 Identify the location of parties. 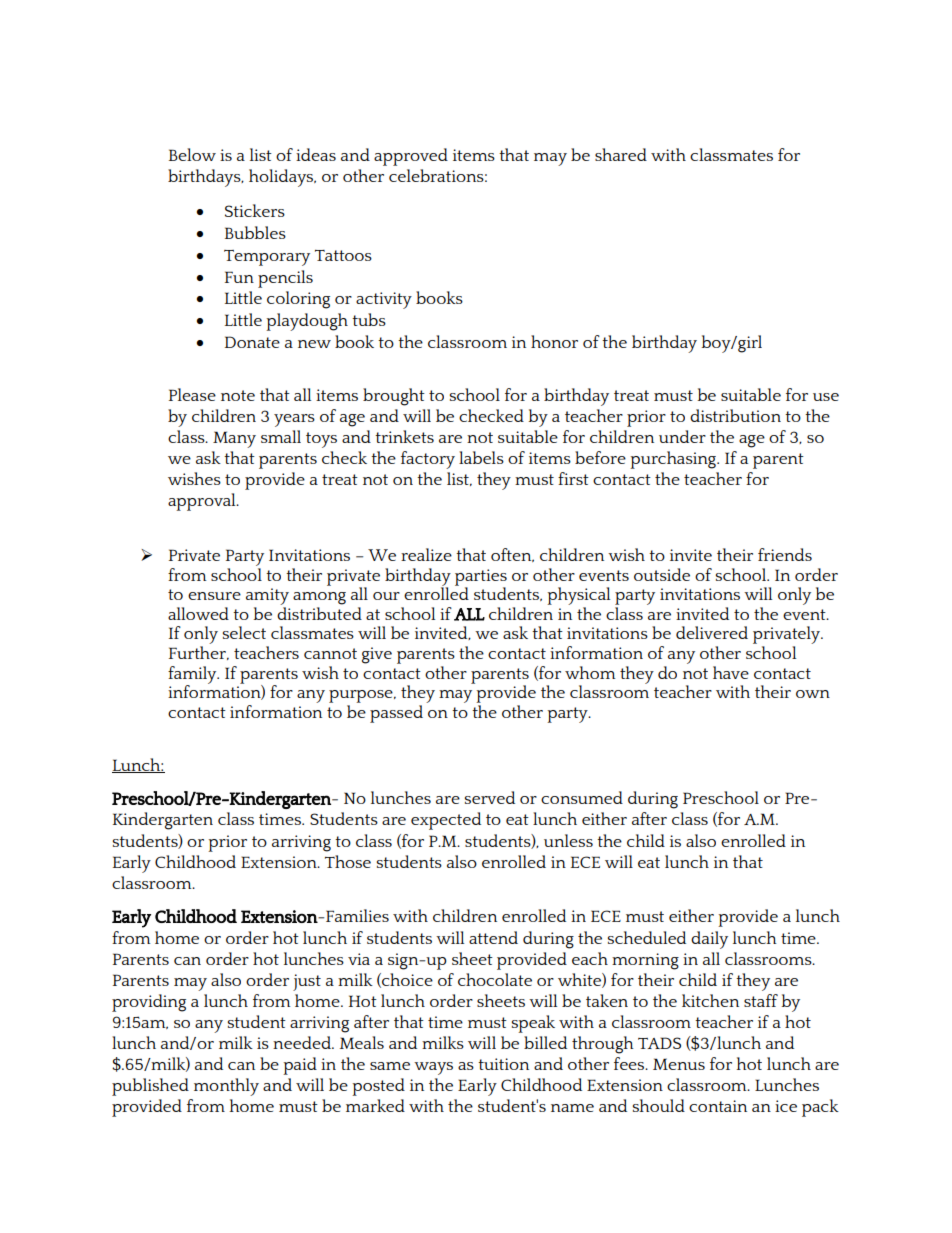
(481, 578).
